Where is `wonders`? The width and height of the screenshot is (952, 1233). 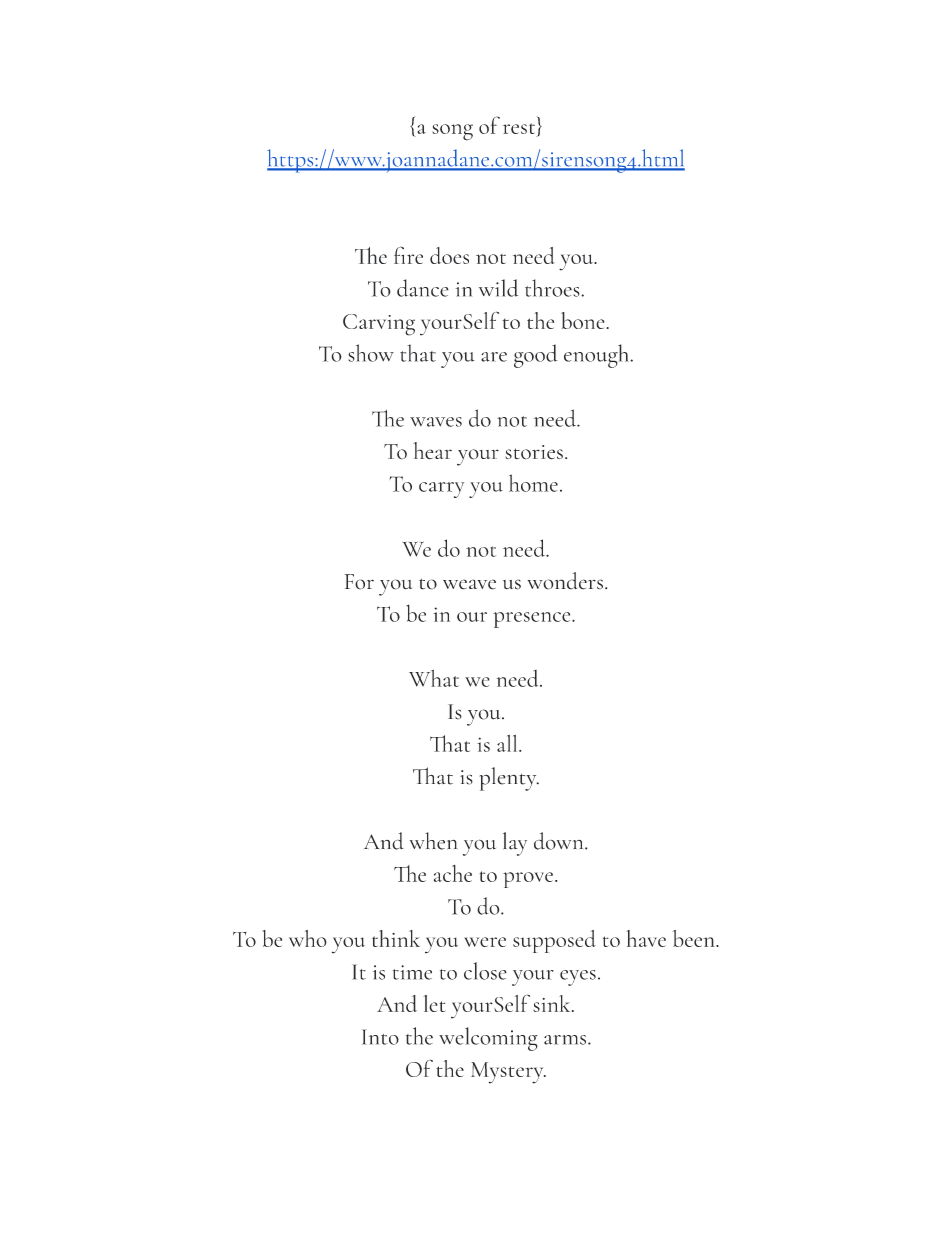
wonders is located at coordinates (565, 581).
